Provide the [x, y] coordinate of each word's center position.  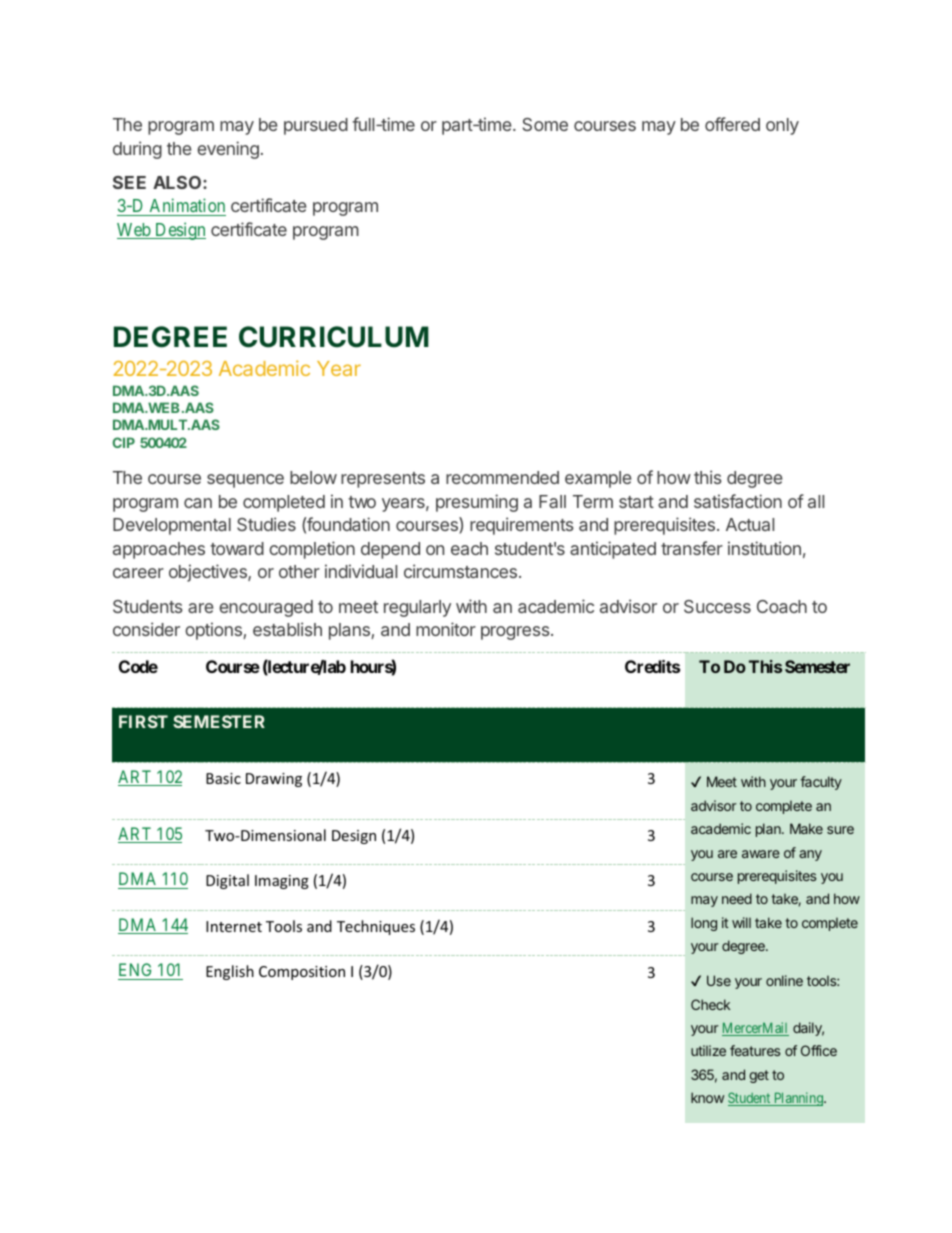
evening [228, 150]
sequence [245, 481]
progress [516, 633]
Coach [782, 606]
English [230, 972]
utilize [708, 1050]
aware [761, 854]
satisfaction [738, 501]
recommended [502, 477]
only [782, 126]
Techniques [376, 927]
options [214, 631]
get [759, 1076]
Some [545, 124]
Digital [227, 881]
